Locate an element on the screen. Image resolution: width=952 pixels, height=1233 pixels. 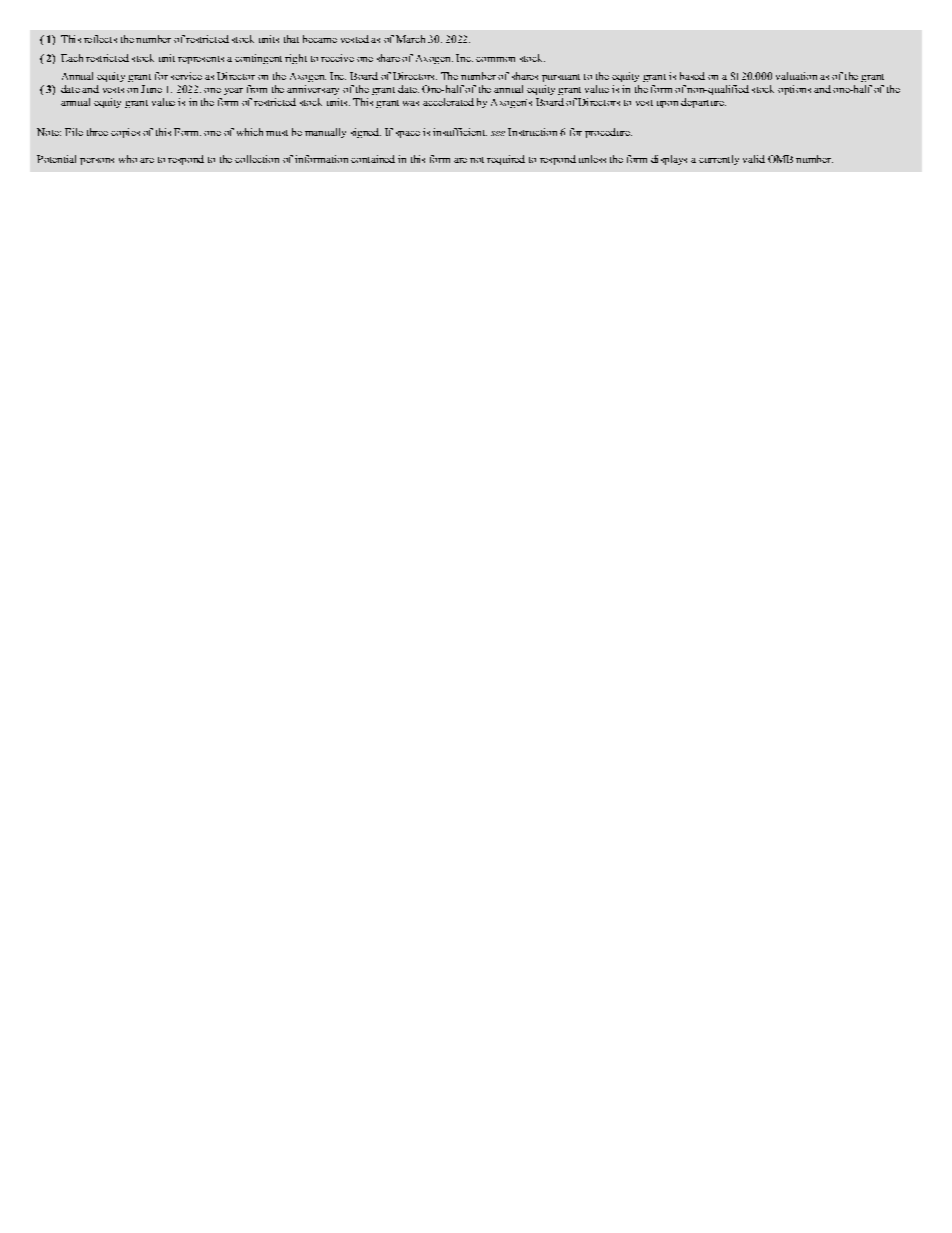
March is located at coordinates (410, 39).
